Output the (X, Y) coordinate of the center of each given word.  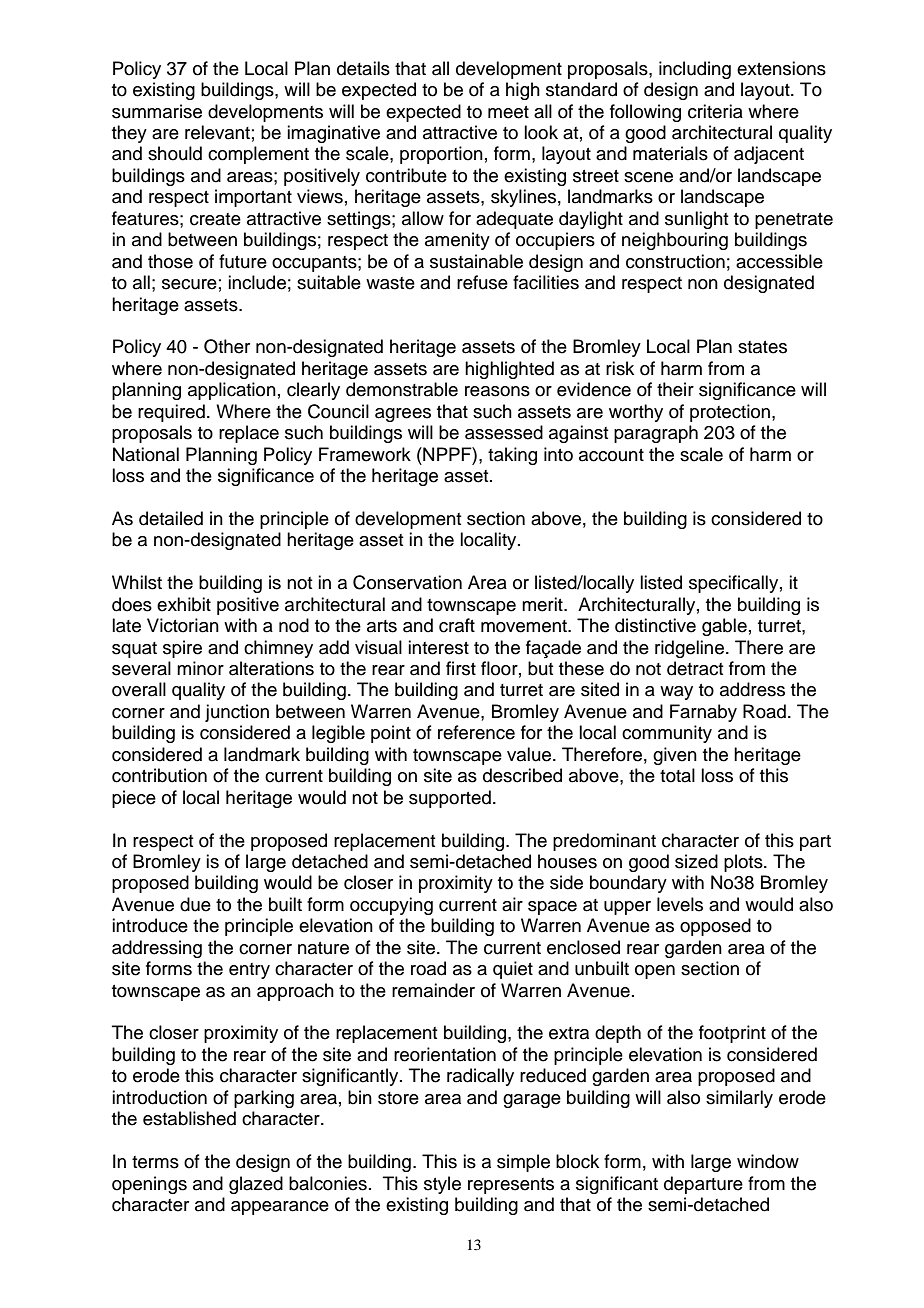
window (768, 1161)
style (442, 1185)
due (195, 904)
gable (724, 627)
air (512, 904)
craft (457, 625)
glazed (256, 1185)
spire (182, 649)
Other (227, 346)
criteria (715, 111)
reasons (497, 391)
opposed (715, 927)
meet (508, 112)
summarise (157, 111)
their (675, 389)
